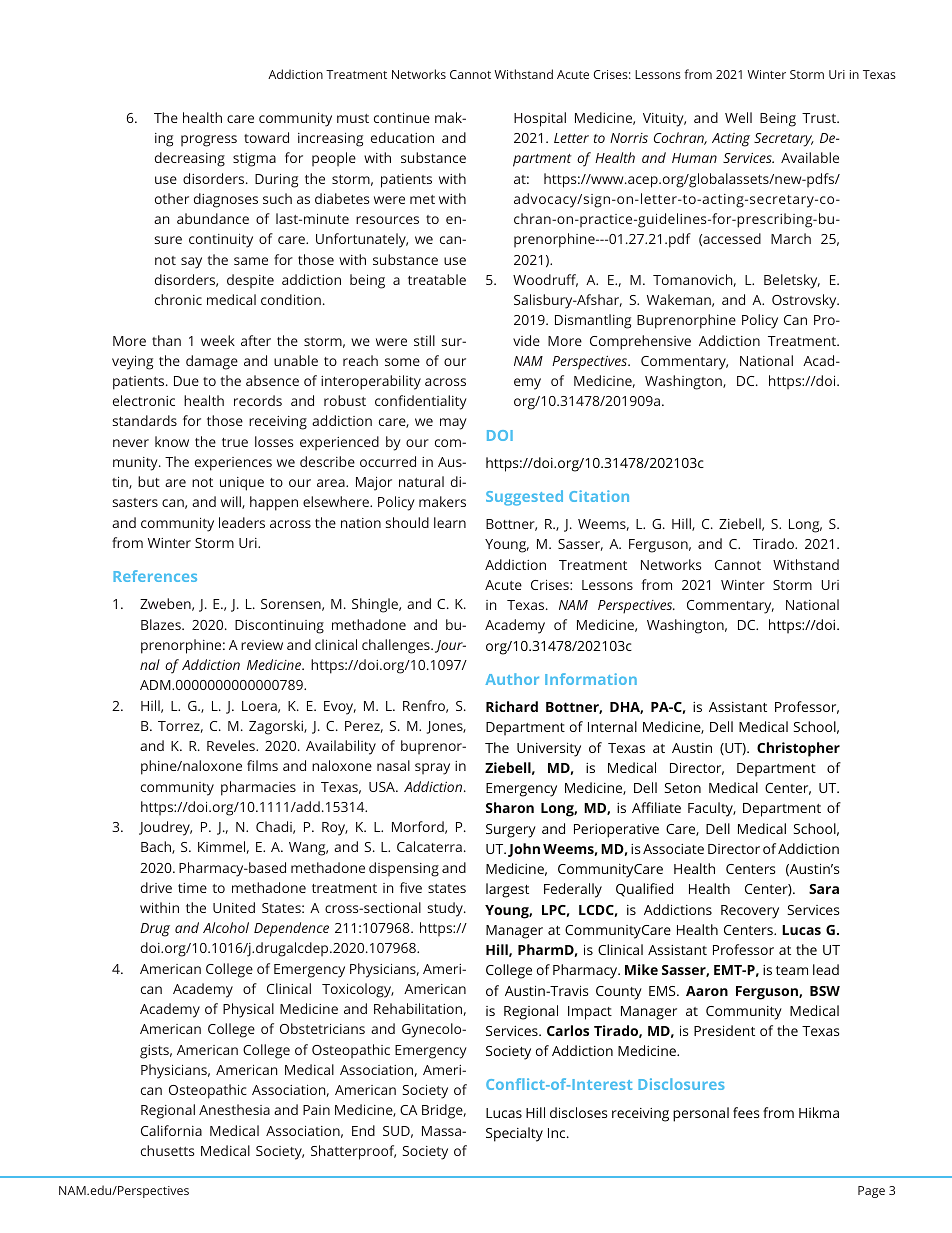  Describe the element at coordinates (540, 119) in the screenshot. I see `Hospital` at that location.
